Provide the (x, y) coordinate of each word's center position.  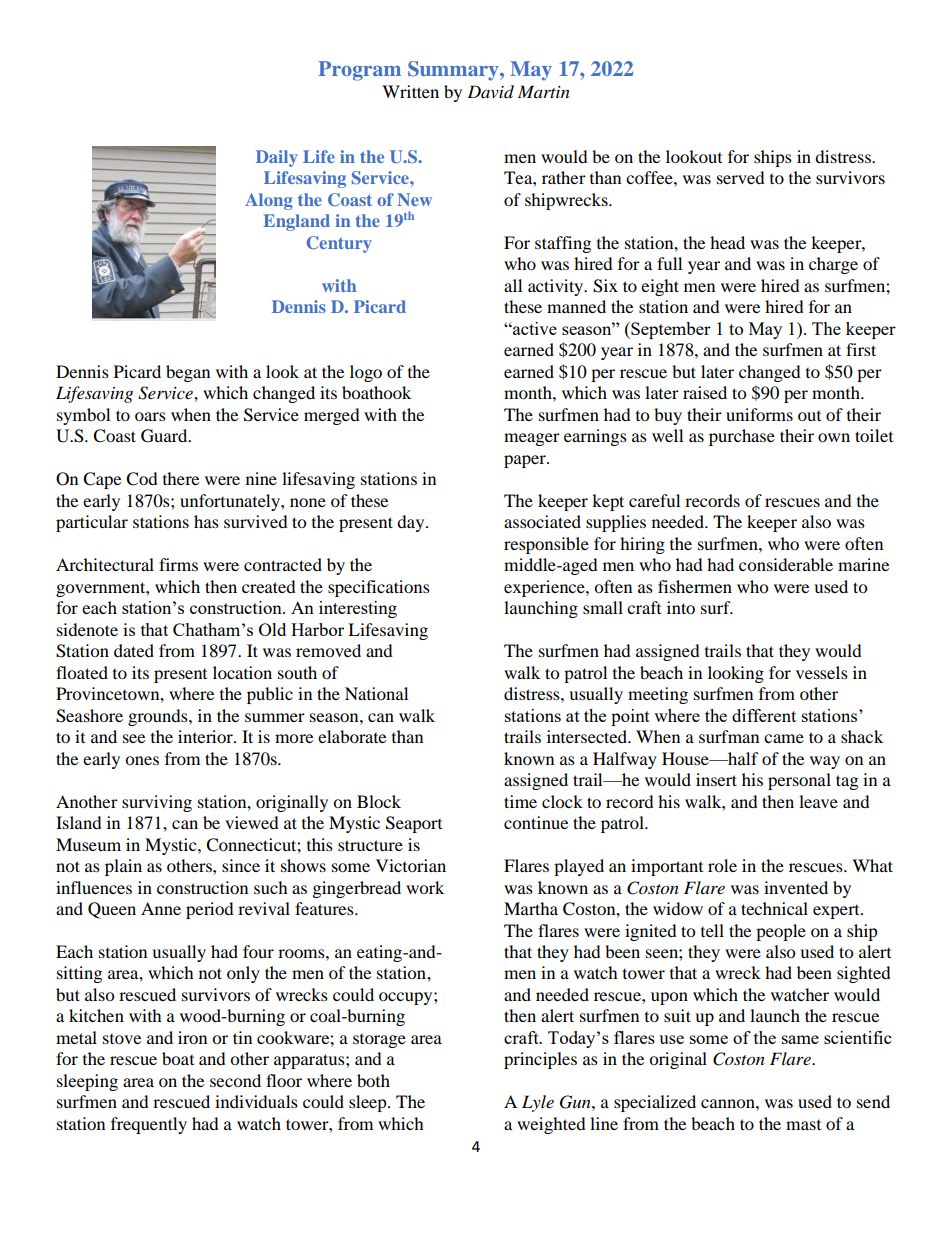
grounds (159, 717)
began (188, 373)
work (425, 887)
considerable (786, 564)
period (210, 910)
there (181, 478)
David (490, 92)
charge (833, 265)
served (741, 177)
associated (542, 521)
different (764, 715)
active (534, 328)
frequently (149, 1125)
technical (774, 908)
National (376, 693)
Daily (277, 158)
